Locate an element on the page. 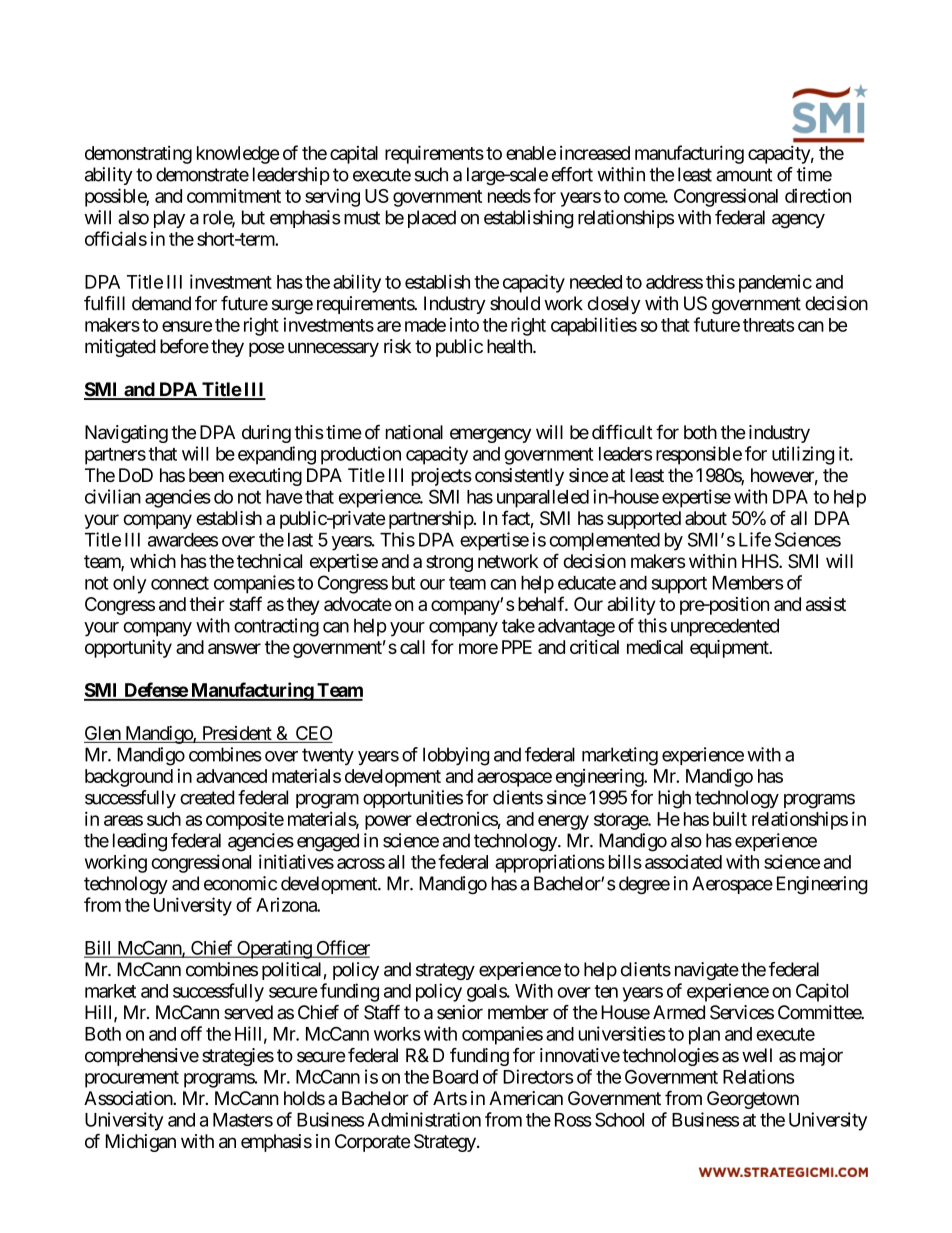  placed is located at coordinates (432, 219).
